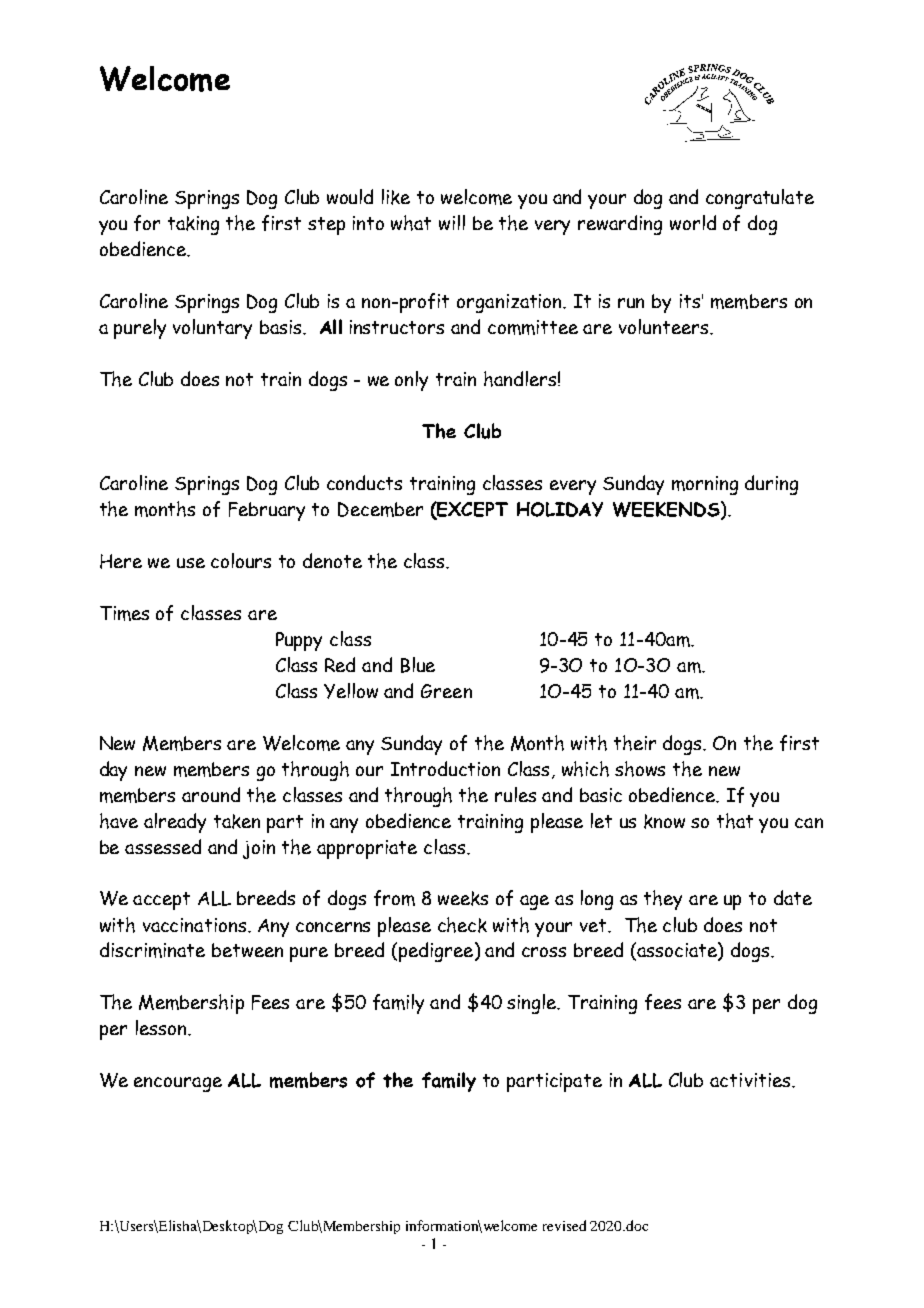 The image size is (924, 1308). What do you see at coordinates (693, 222) in the image?
I see `world` at bounding box center [693, 222].
